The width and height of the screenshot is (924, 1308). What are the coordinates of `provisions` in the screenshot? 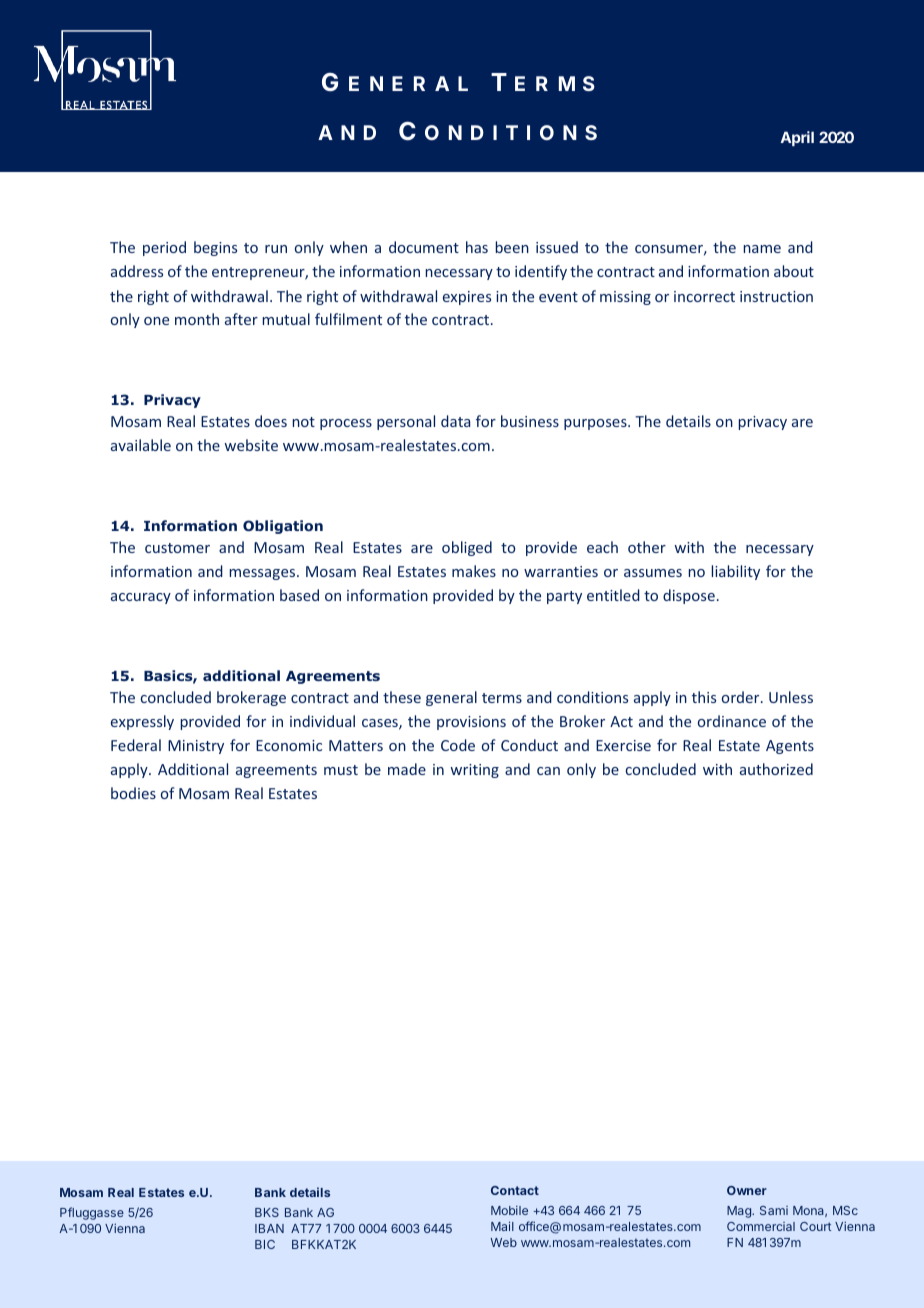 It's located at (471, 723).
